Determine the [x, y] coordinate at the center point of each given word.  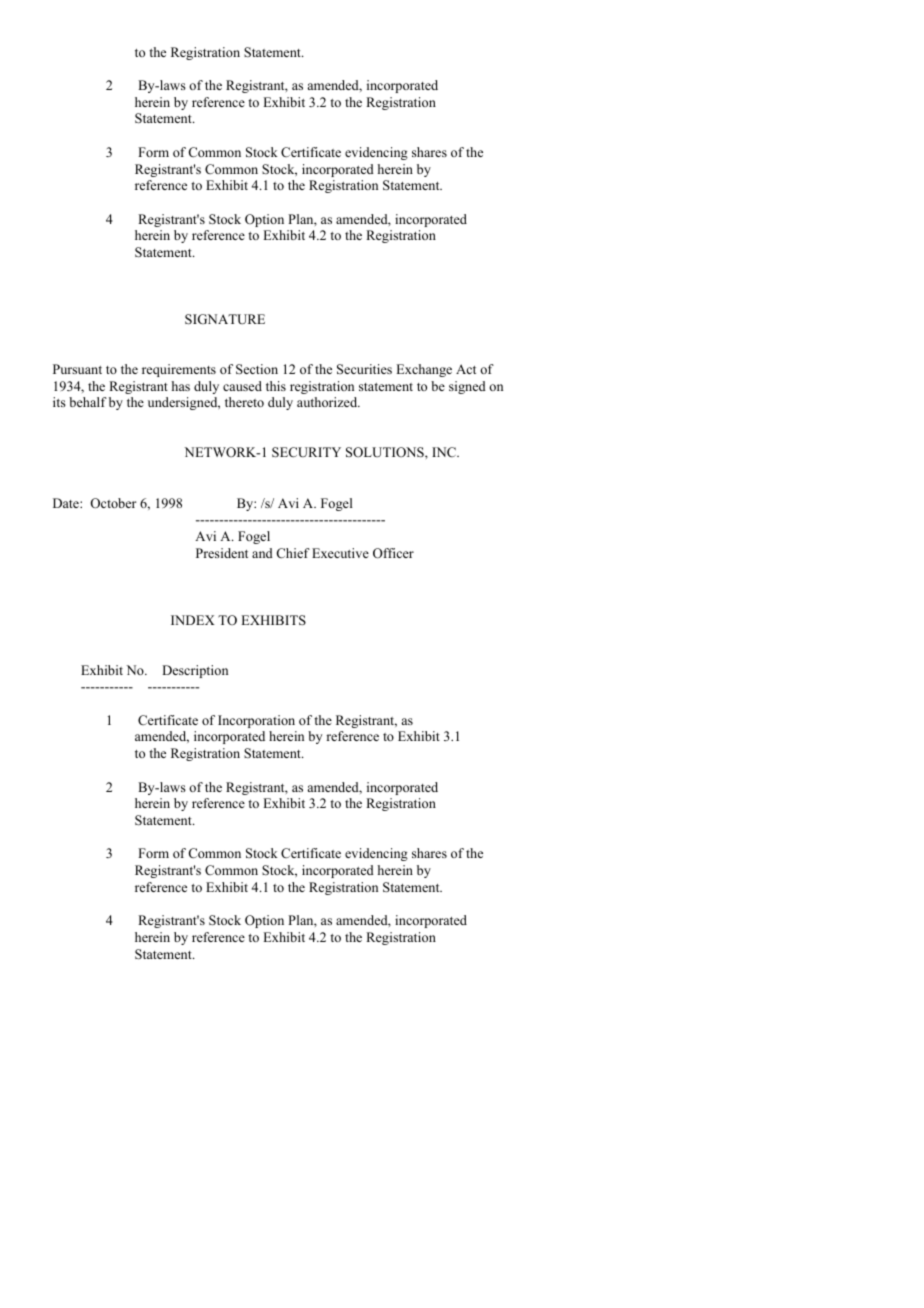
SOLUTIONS [386, 452]
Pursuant [77, 369]
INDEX [193, 620]
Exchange [424, 370]
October [113, 503]
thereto [244, 402]
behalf [88, 402]
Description [195, 671]
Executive [340, 553]
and [262, 553]
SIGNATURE [225, 319]
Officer [393, 553]
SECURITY [306, 452]
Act [466, 369]
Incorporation [256, 721]
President [222, 553]
